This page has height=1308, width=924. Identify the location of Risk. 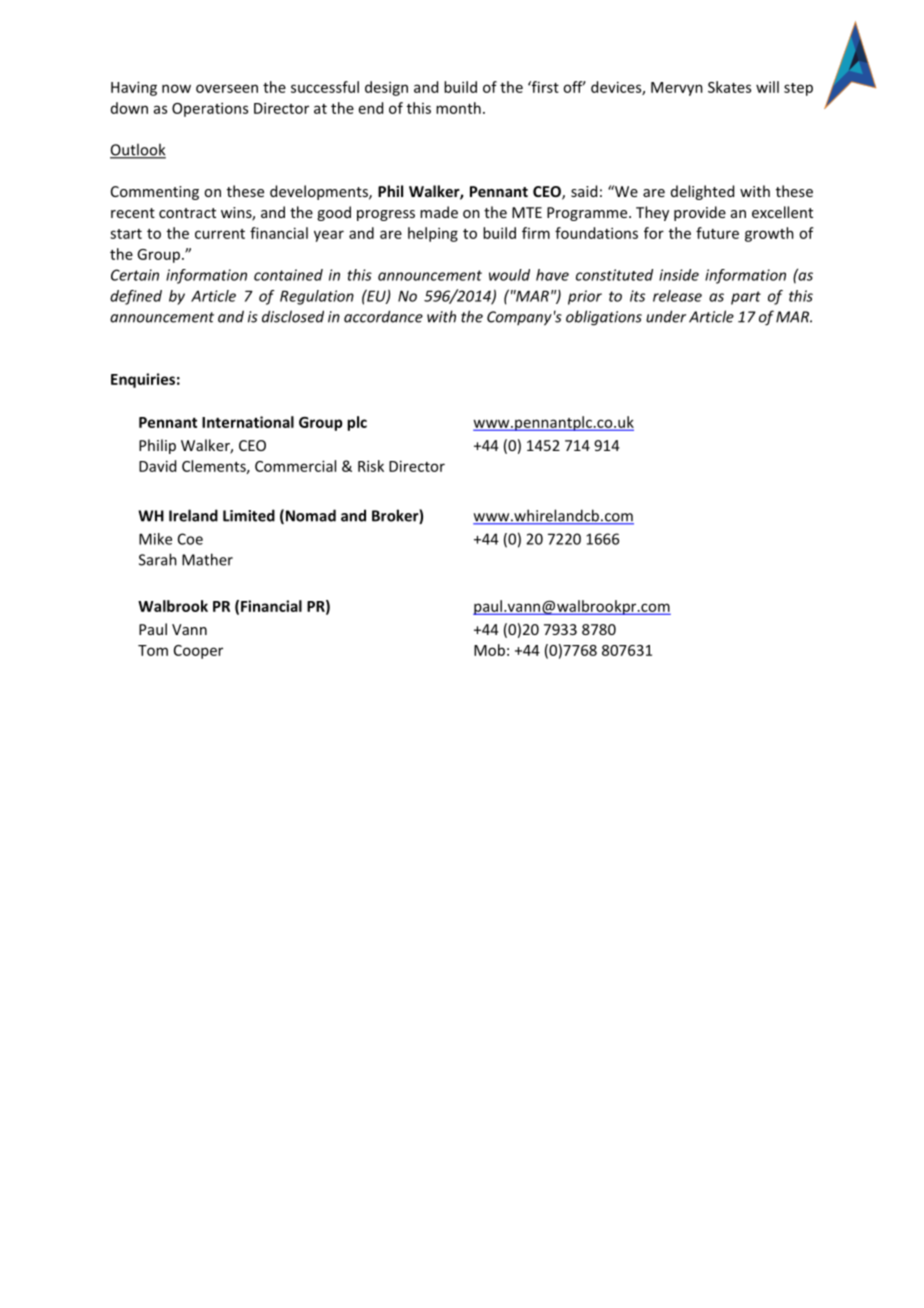
(371, 466).
